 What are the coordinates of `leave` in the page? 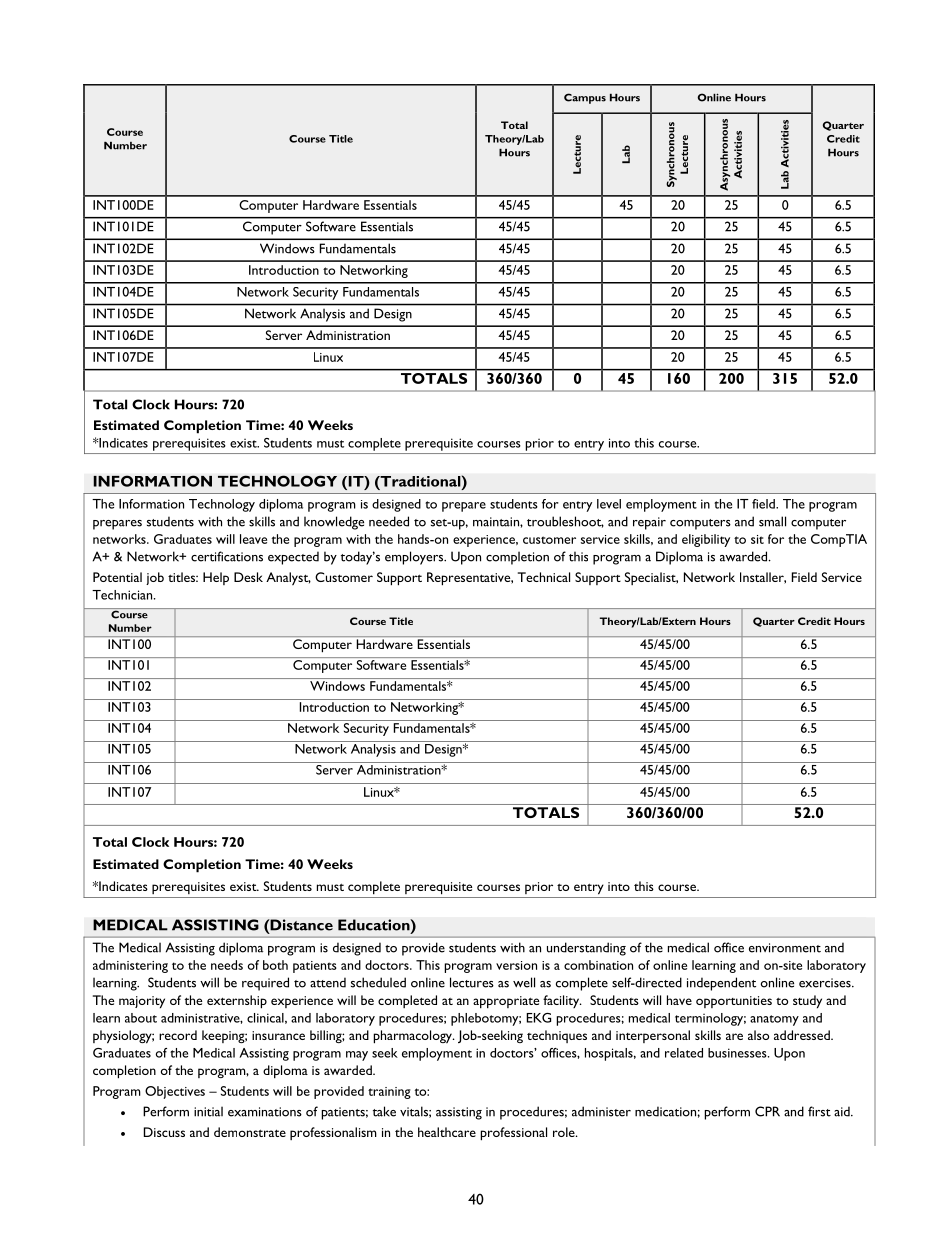 It's located at (253, 539).
